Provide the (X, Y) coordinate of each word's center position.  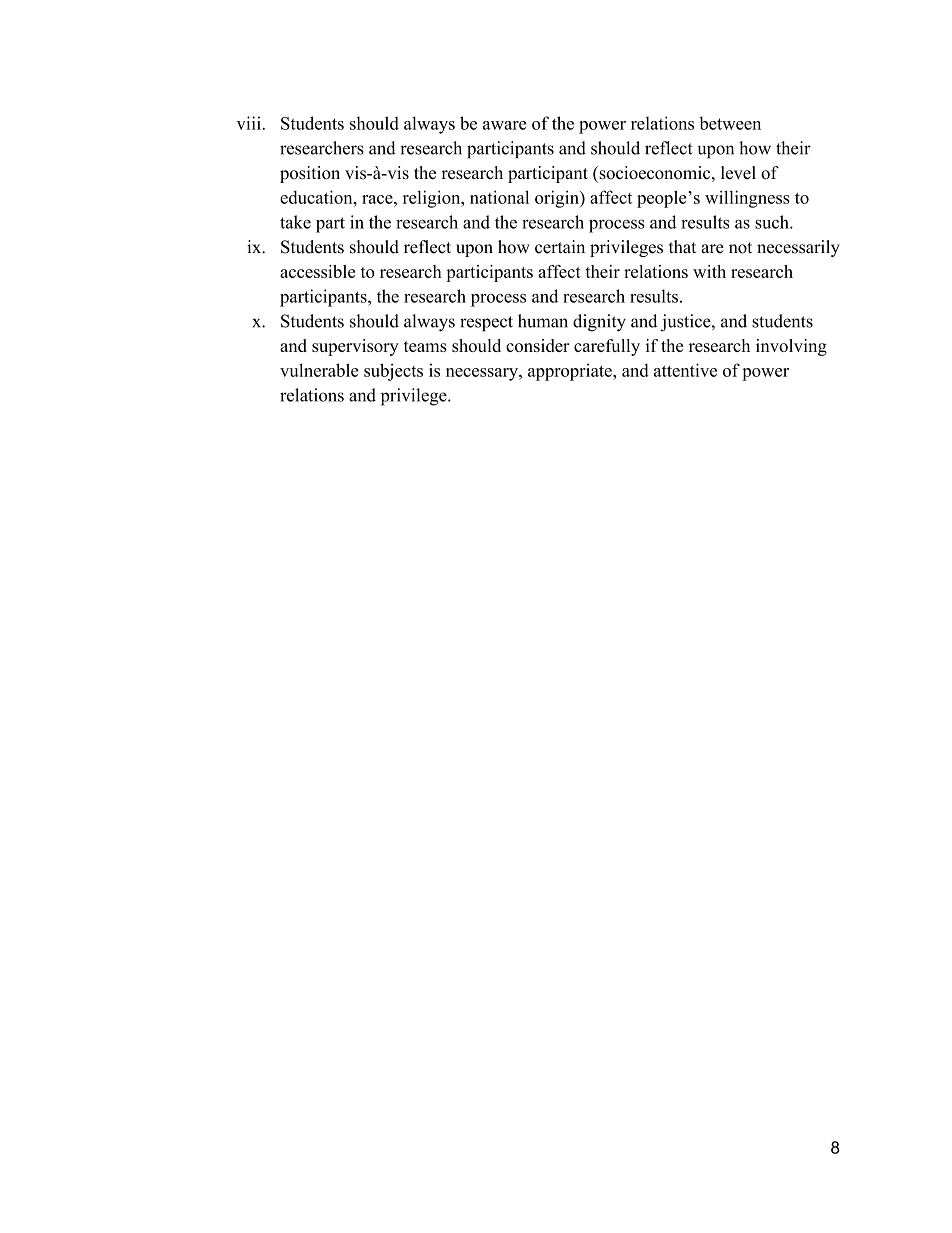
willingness (747, 199)
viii (249, 123)
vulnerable (319, 370)
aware (505, 125)
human (543, 321)
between (730, 123)
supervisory (355, 347)
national (499, 197)
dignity (599, 323)
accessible (317, 271)
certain (560, 247)
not (740, 248)
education (317, 197)
